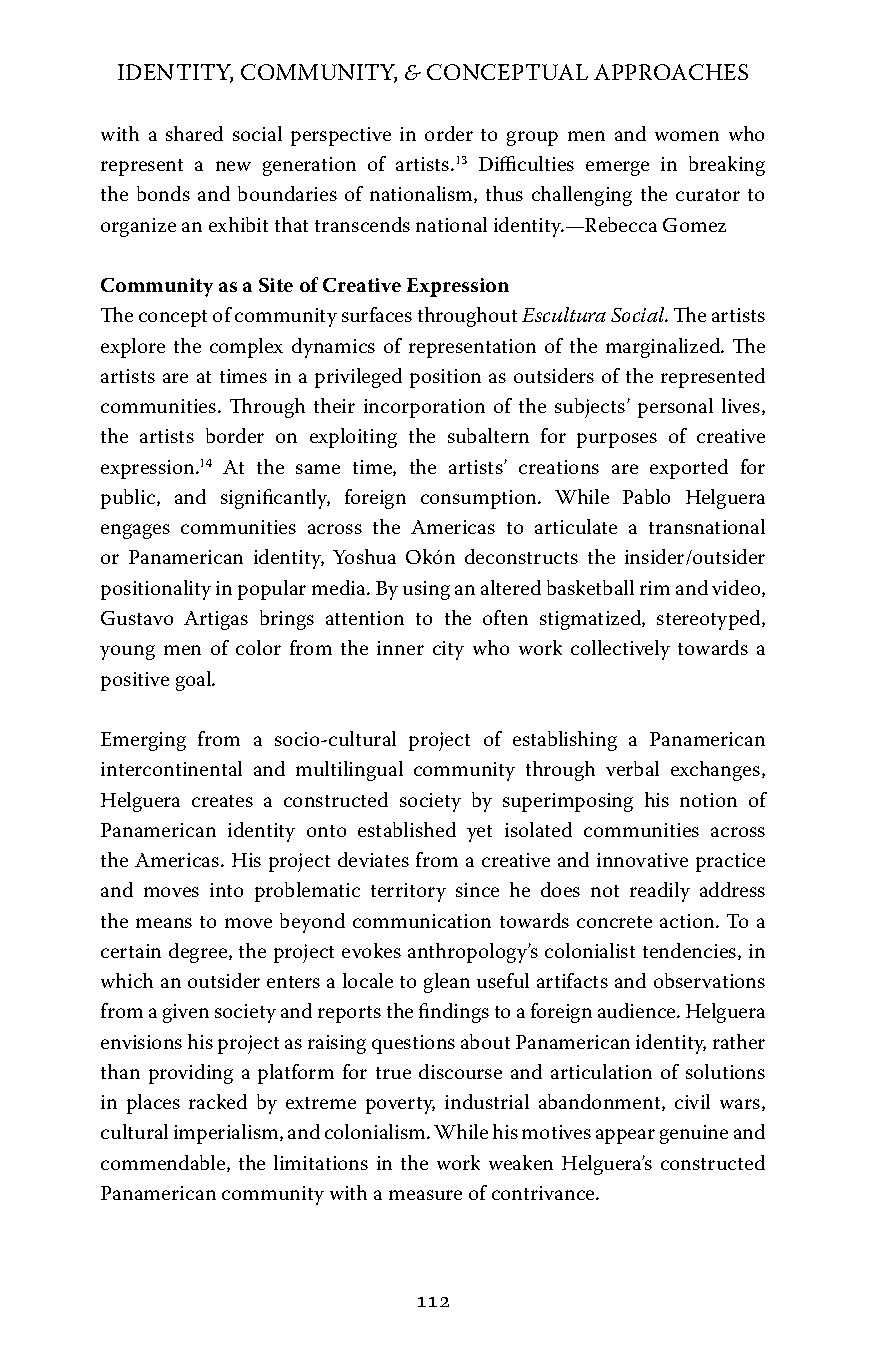  What do you see at coordinates (226, 890) in the screenshot?
I see `into` at bounding box center [226, 890].
